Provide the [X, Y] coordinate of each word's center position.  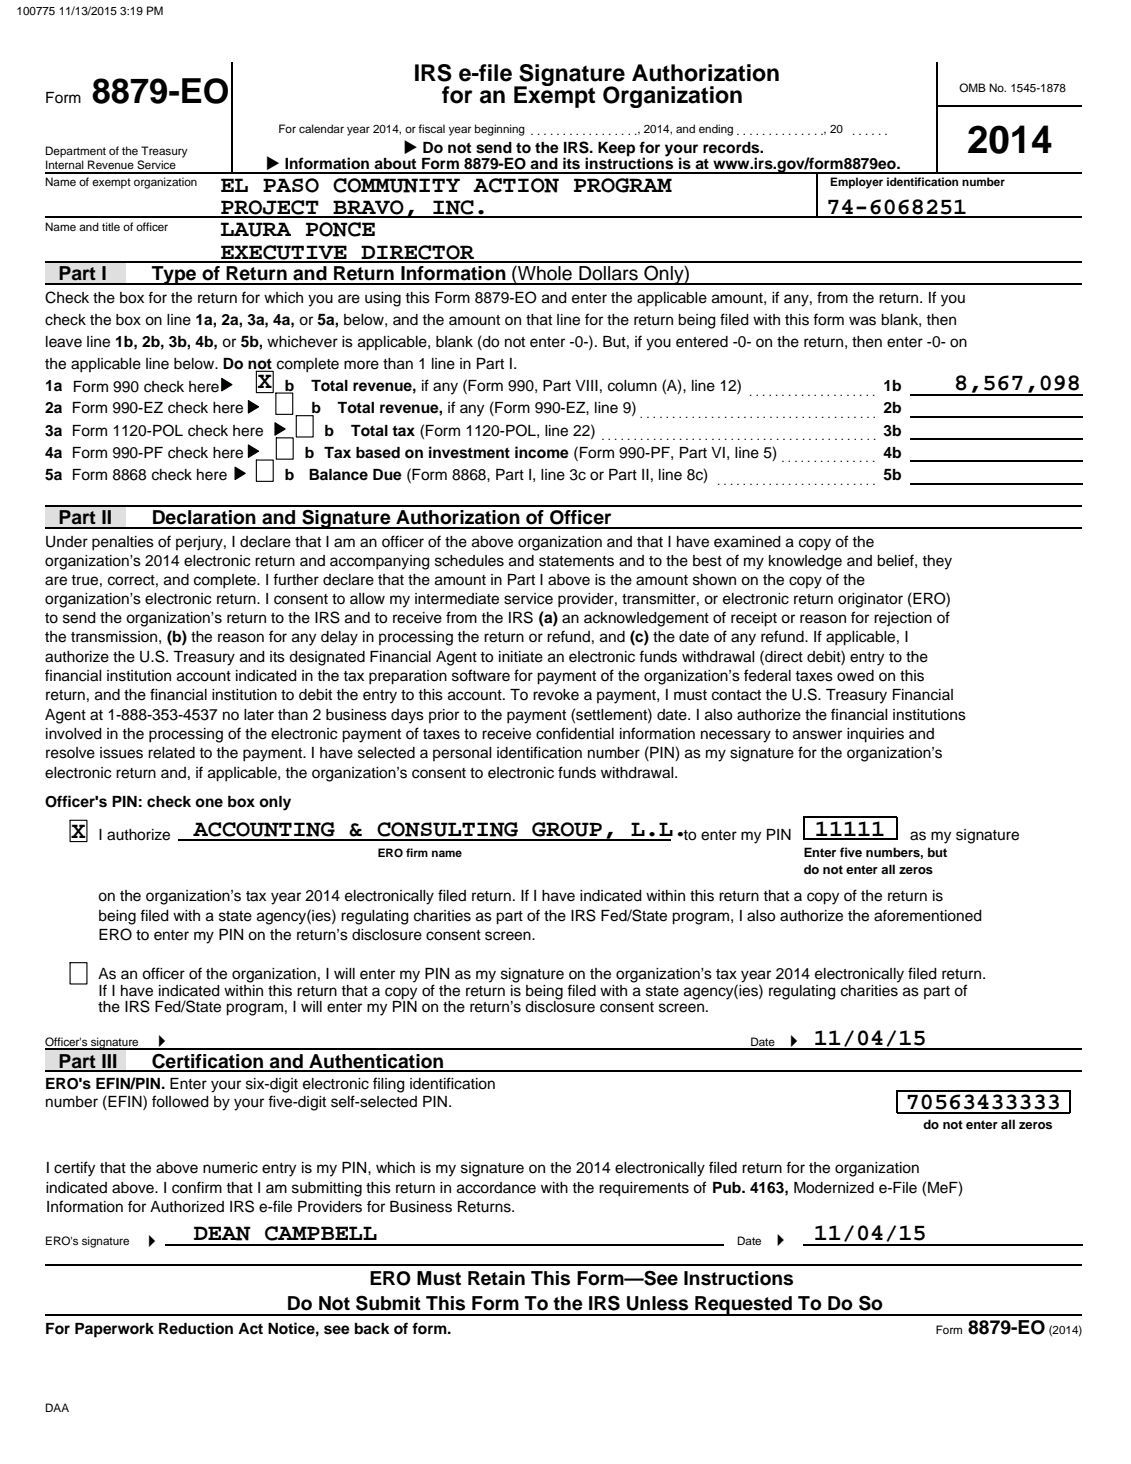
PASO [291, 185]
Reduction [196, 1328]
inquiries [875, 735]
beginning [500, 130]
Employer [856, 183]
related [171, 753]
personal [462, 754]
